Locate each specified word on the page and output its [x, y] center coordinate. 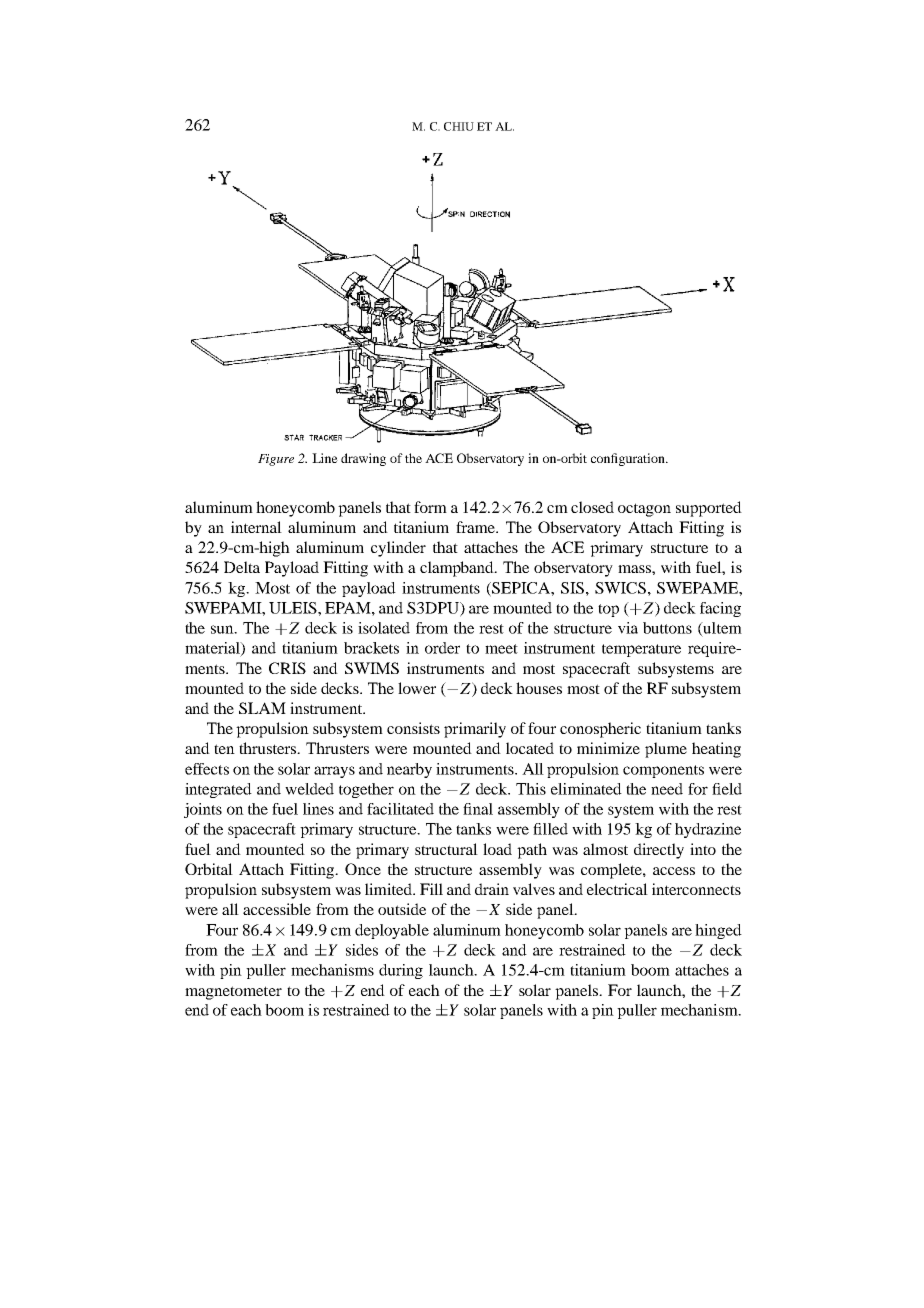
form [430, 507]
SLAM [262, 708]
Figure [276, 460]
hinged [718, 931]
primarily [475, 730]
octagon [644, 510]
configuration [629, 459]
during [401, 971]
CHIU [459, 126]
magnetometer [233, 993]
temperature [641, 650]
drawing [363, 459]
